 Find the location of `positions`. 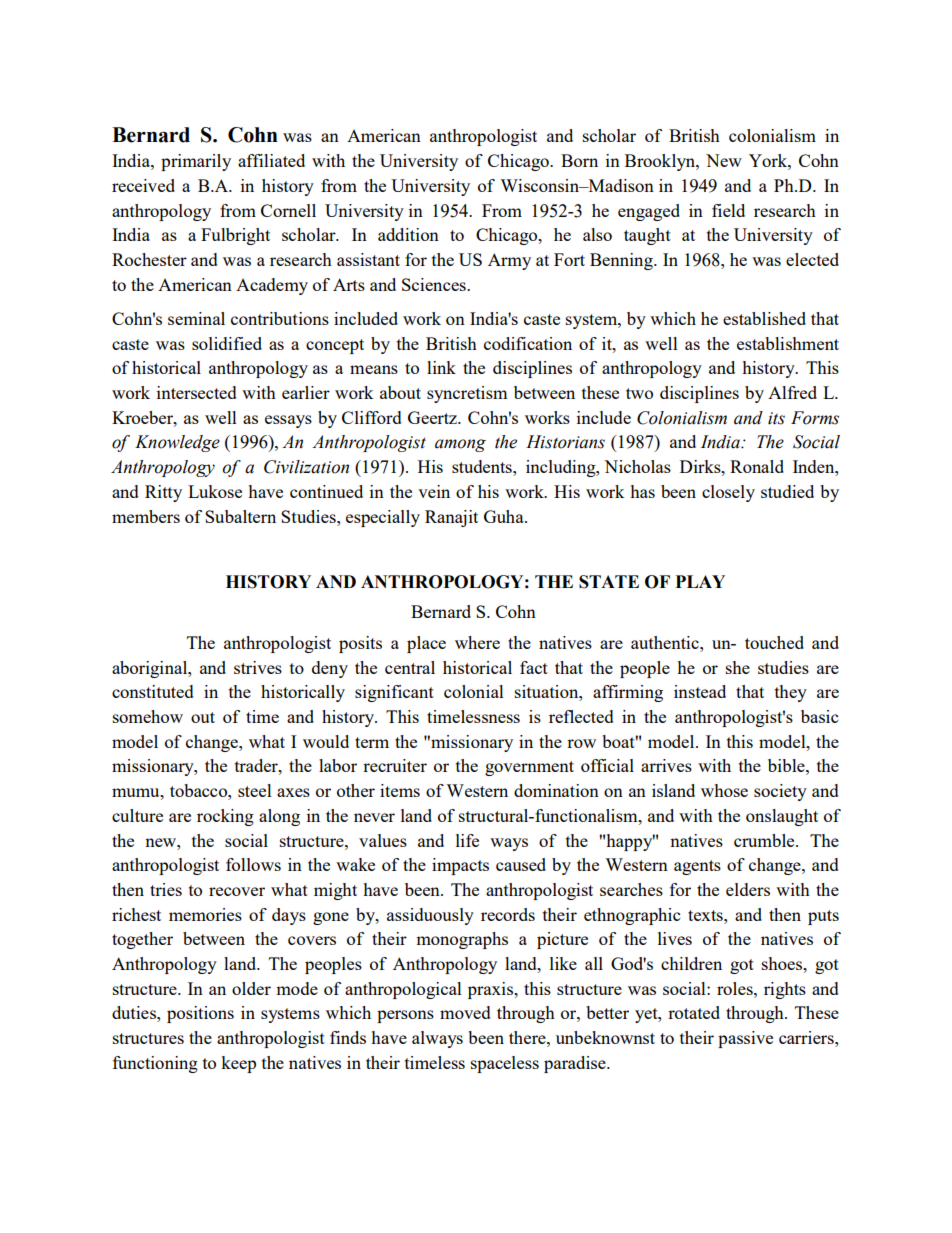

positions is located at coordinates (200, 1014).
